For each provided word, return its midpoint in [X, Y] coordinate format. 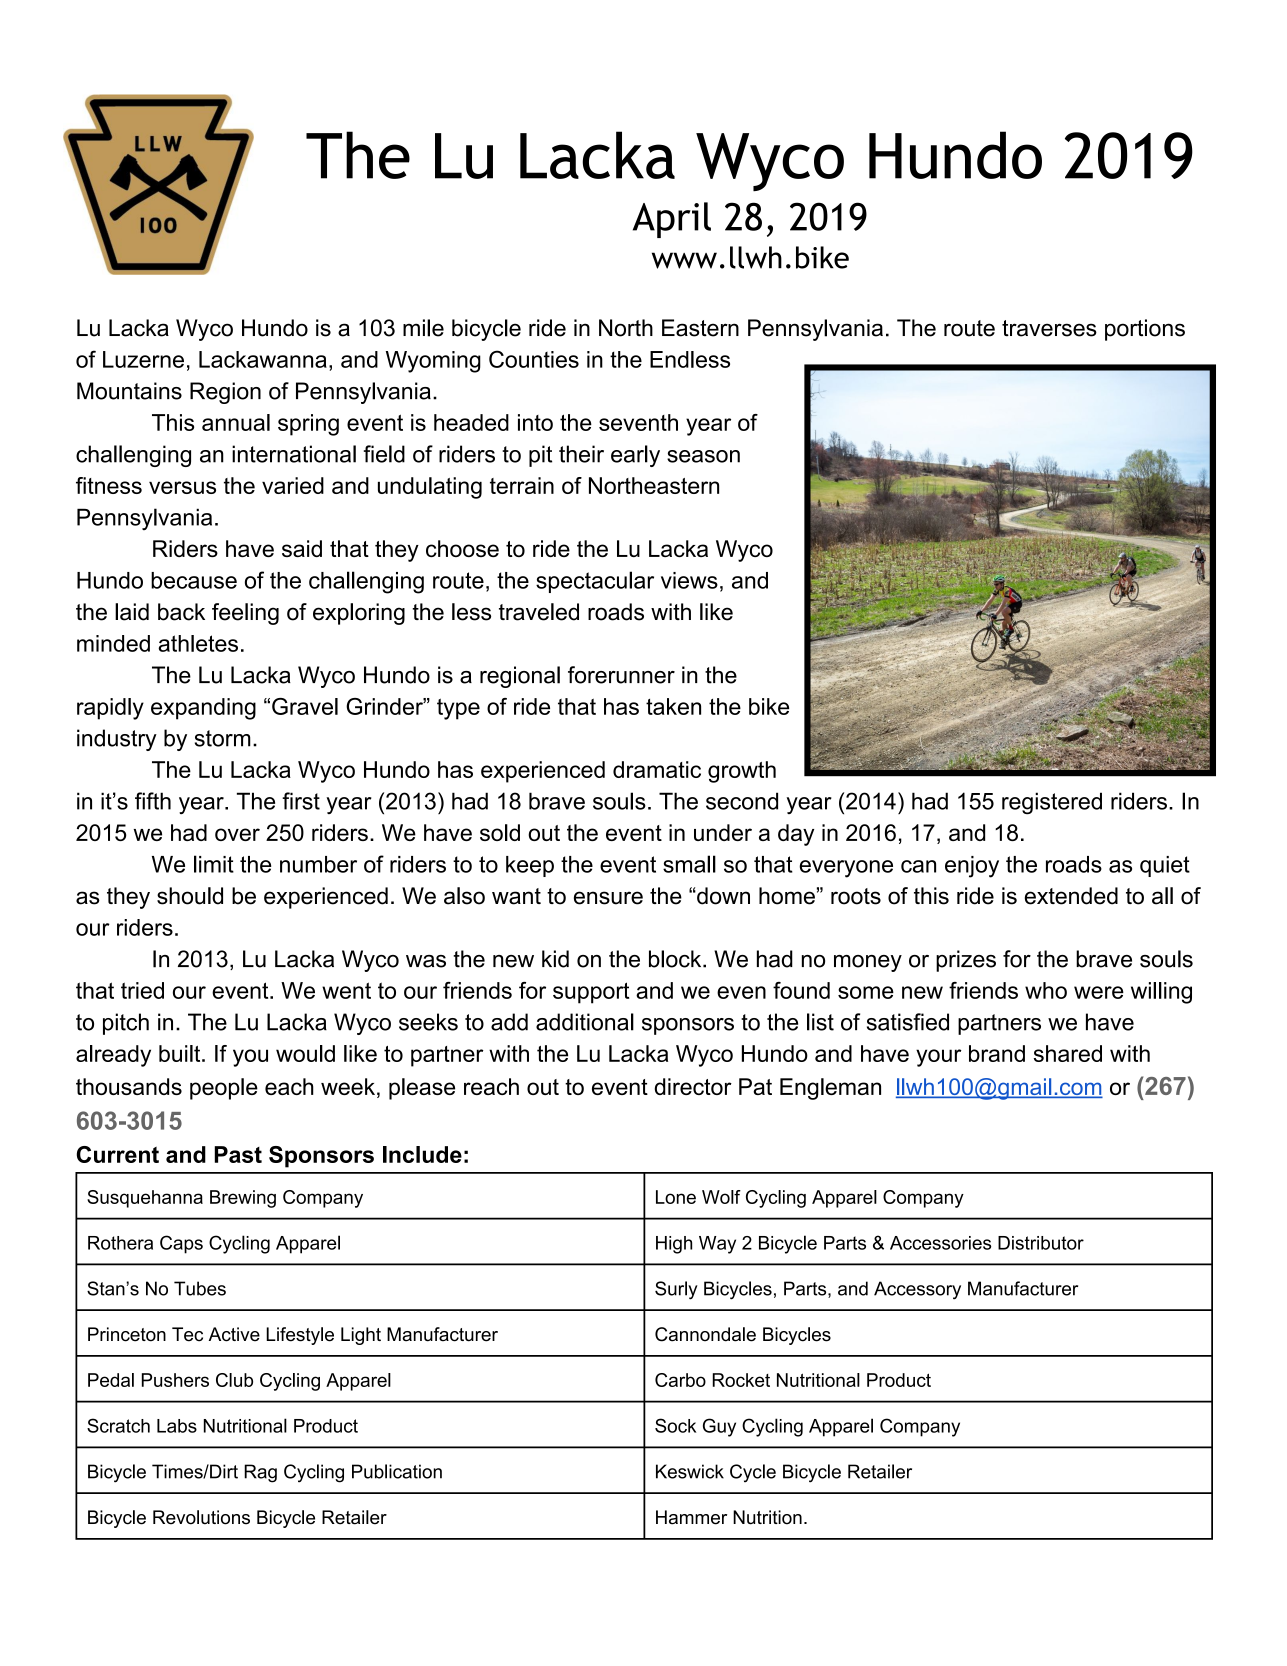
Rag [260, 1473]
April [672, 220]
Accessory [917, 1290]
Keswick [690, 1471]
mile [423, 328]
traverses [1049, 328]
